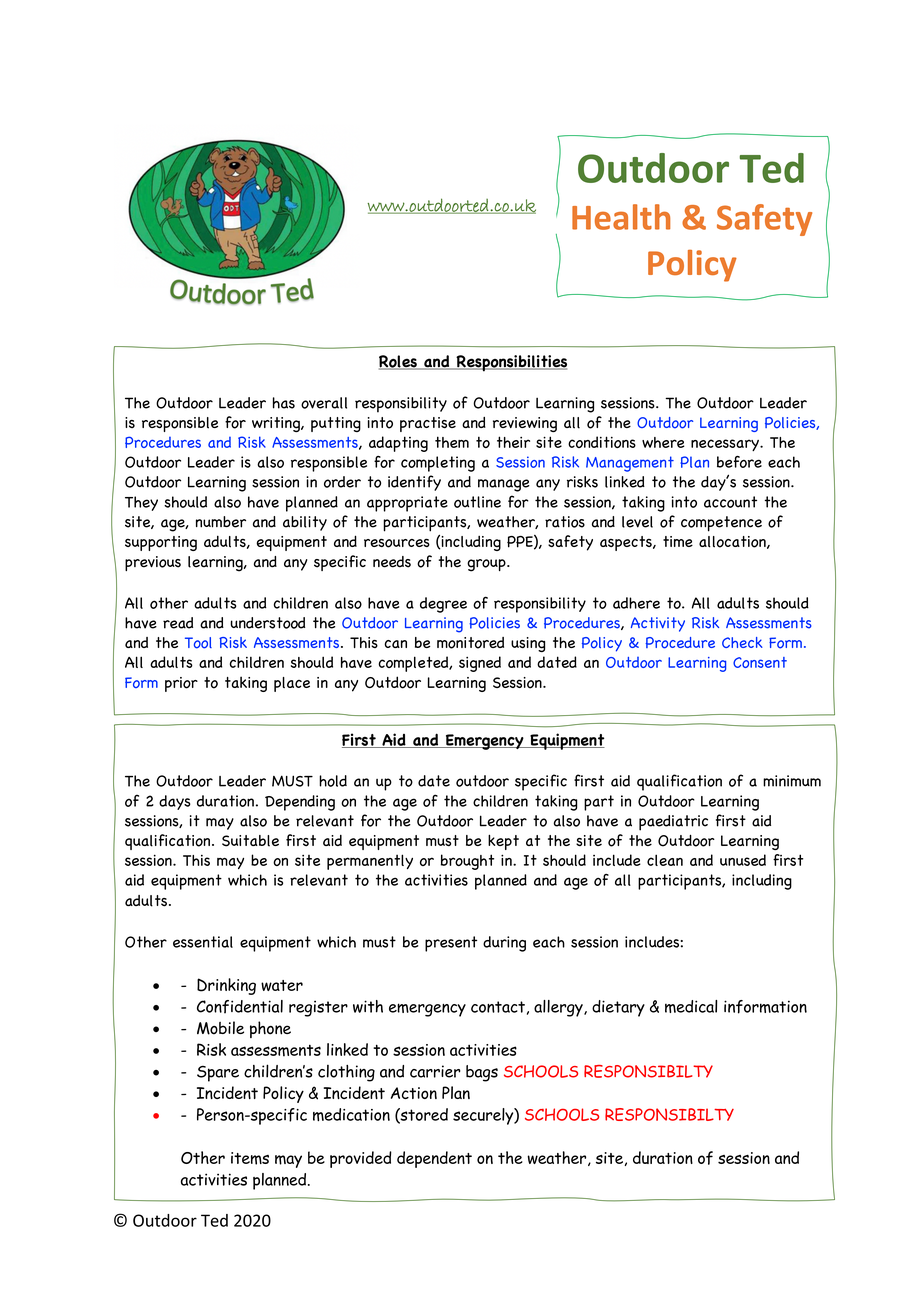 This document has height=1308, width=924. Describe the element at coordinates (480, 664) in the document. I see `signed` at that location.
